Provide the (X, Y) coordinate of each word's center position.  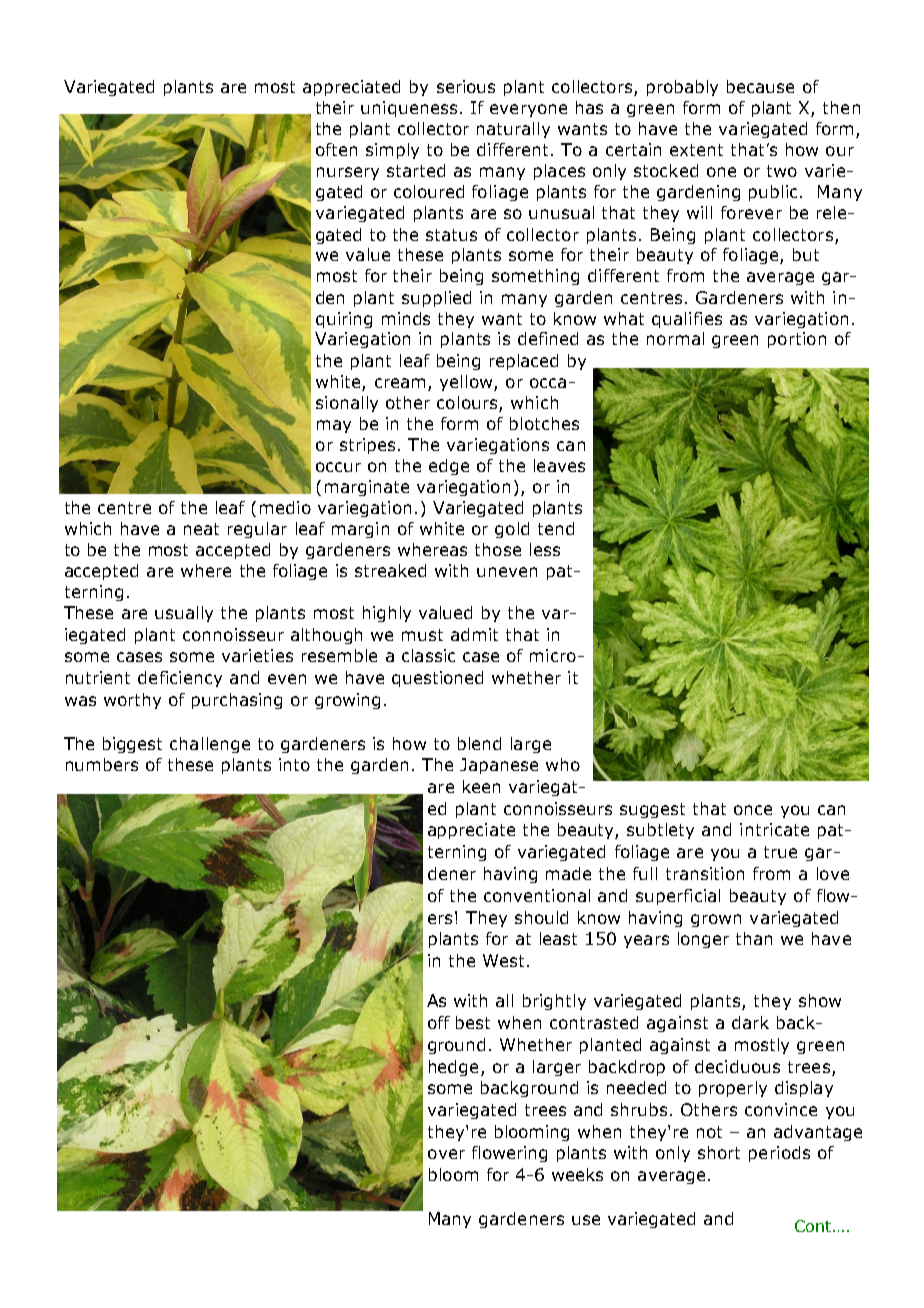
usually (184, 614)
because (760, 86)
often (336, 149)
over (446, 1154)
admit (474, 634)
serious (466, 86)
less (545, 549)
